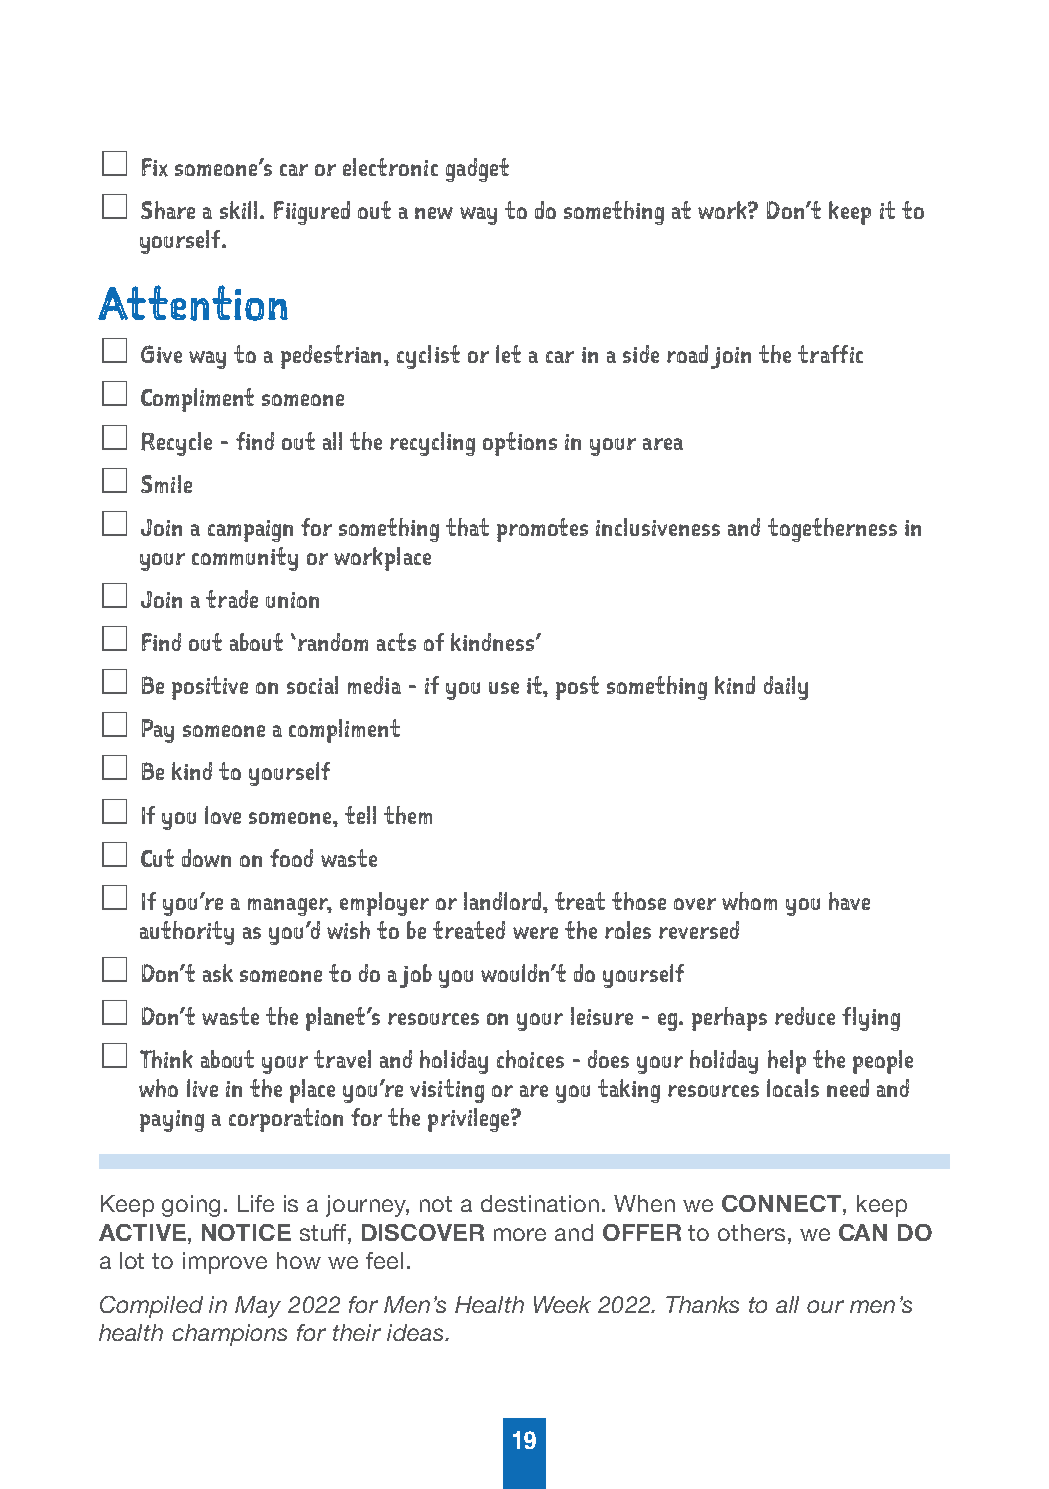 The height and width of the screenshot is (1489, 1049). What do you see at coordinates (830, 354) in the screenshot?
I see `traffic` at bounding box center [830, 354].
